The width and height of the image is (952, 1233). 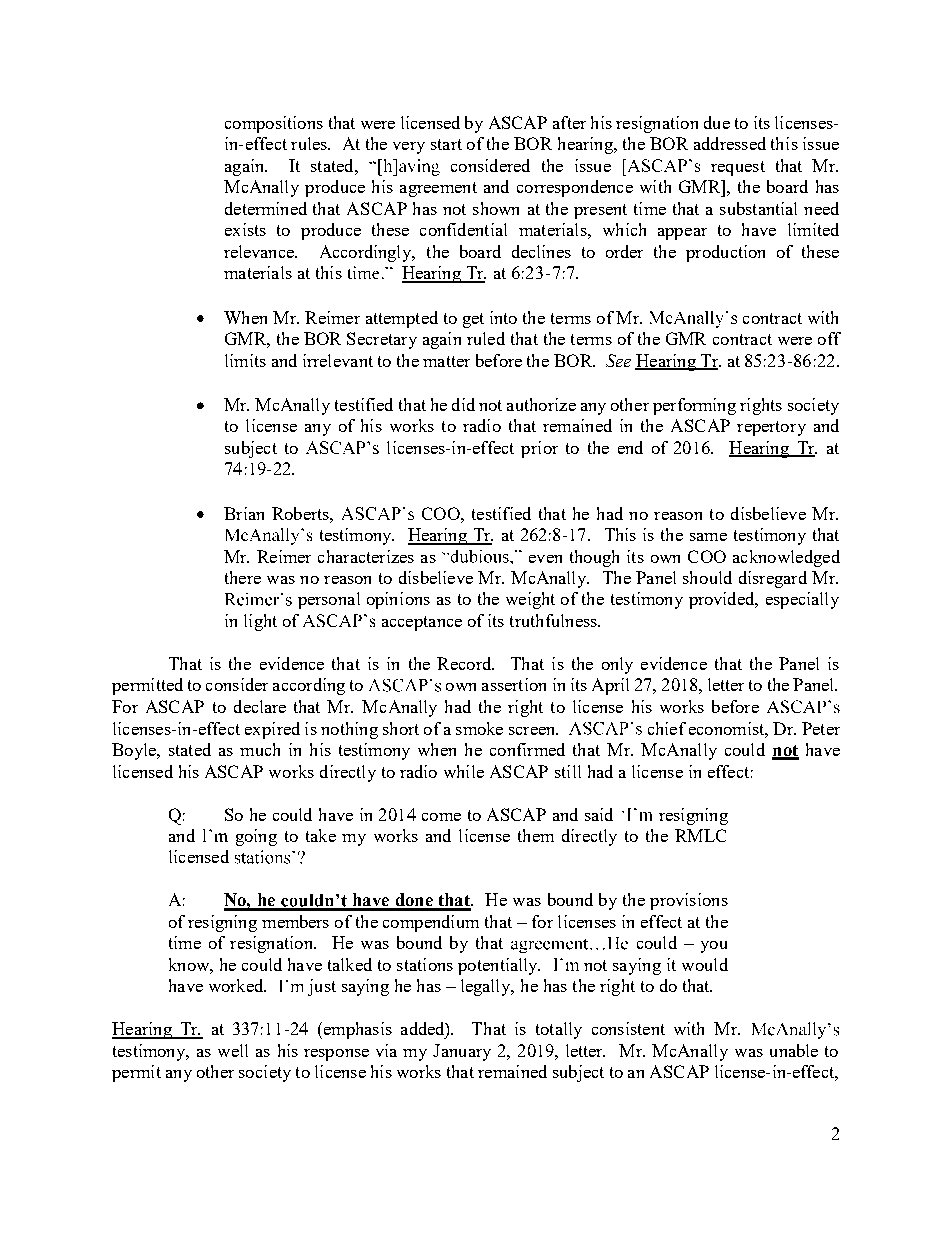 I want to click on start, so click(x=446, y=144).
